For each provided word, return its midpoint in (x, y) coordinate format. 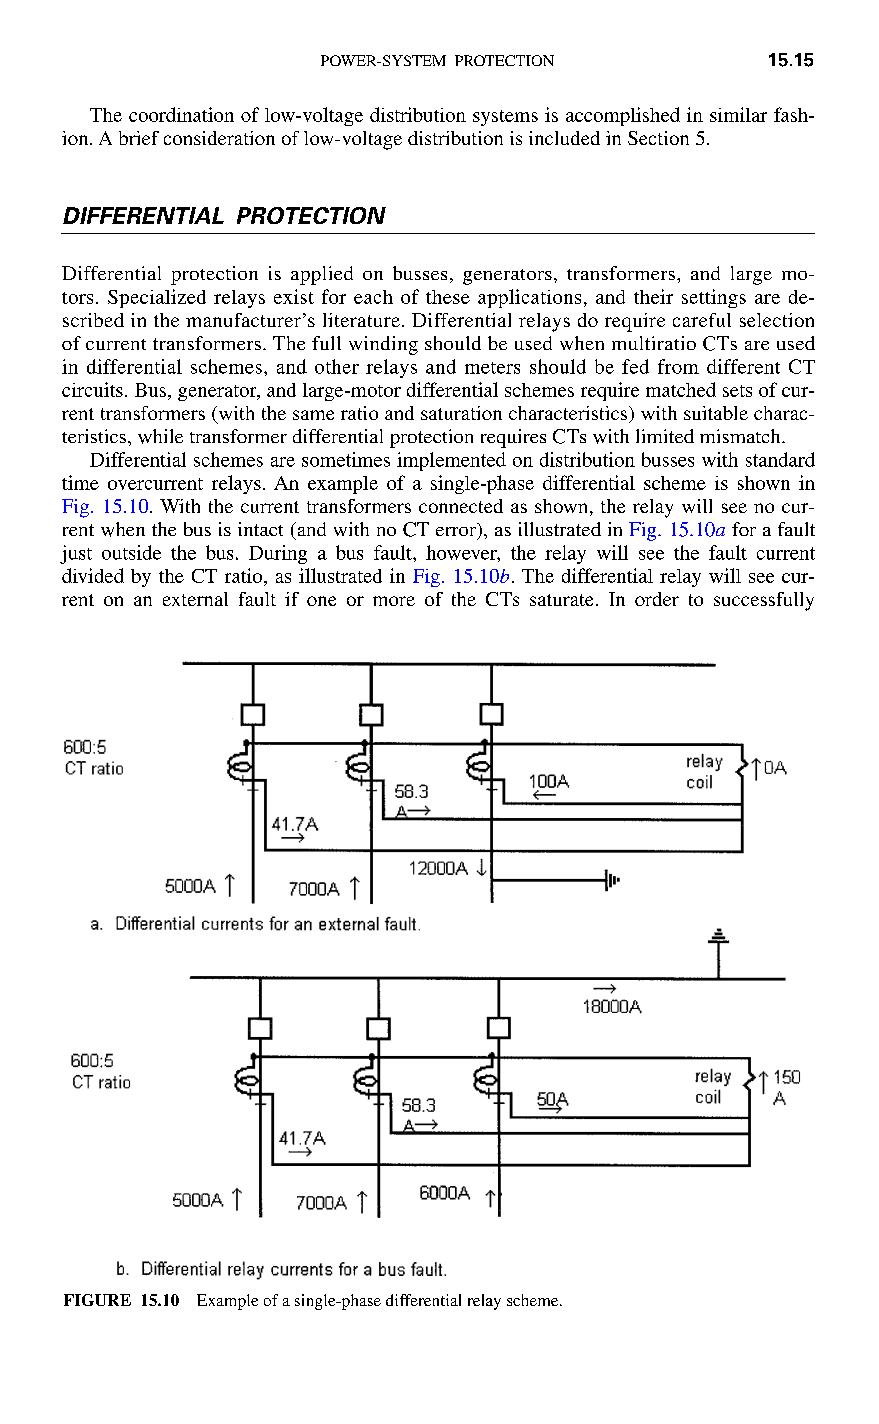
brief (139, 138)
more (394, 601)
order (657, 599)
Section (658, 138)
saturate (561, 600)
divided (93, 575)
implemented (451, 461)
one (321, 601)
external (195, 599)
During (278, 554)
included (564, 138)
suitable (716, 413)
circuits (92, 389)
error (457, 533)
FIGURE (97, 1300)
